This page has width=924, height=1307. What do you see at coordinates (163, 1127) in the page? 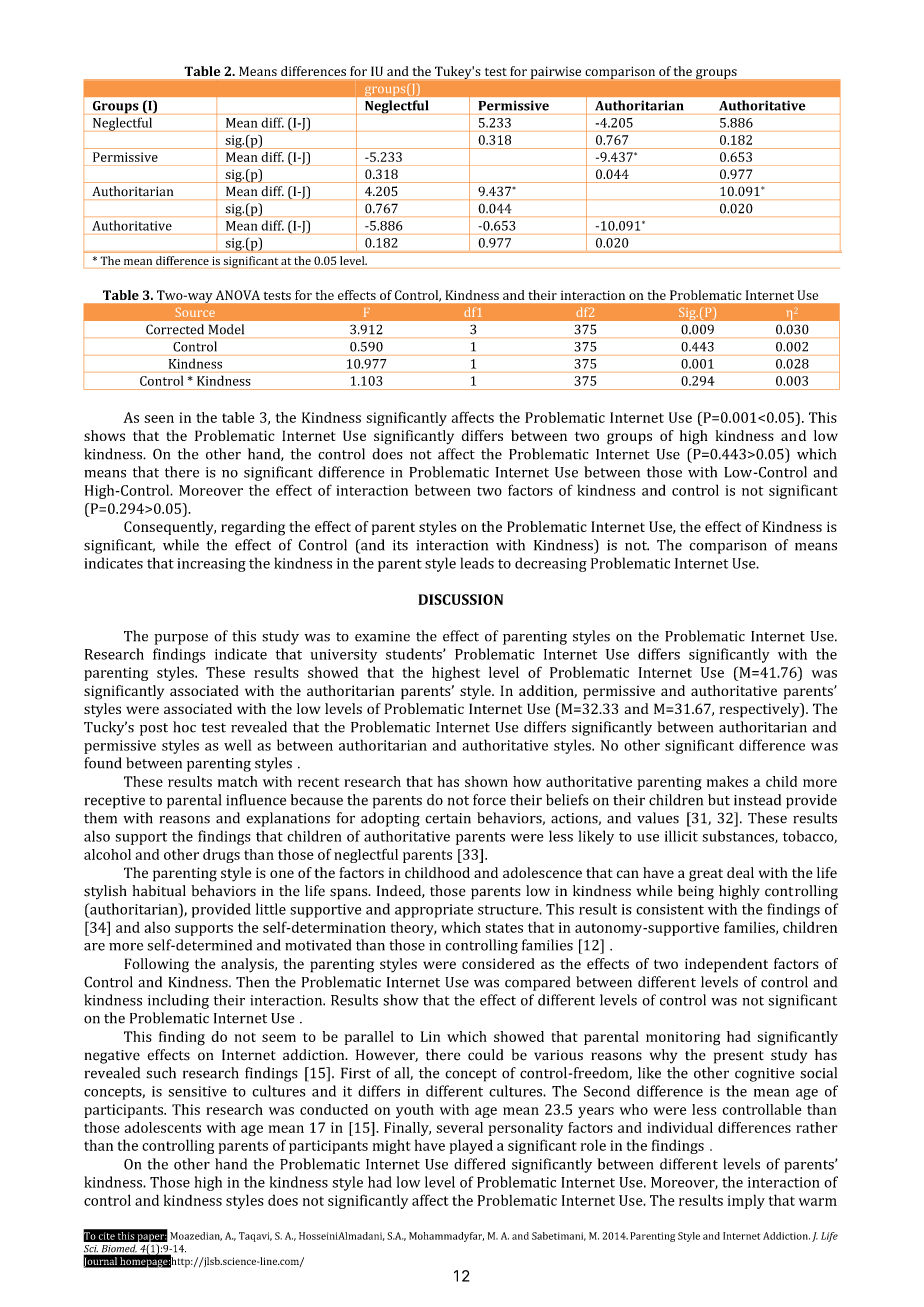
I see `adolescents` at bounding box center [163, 1127].
